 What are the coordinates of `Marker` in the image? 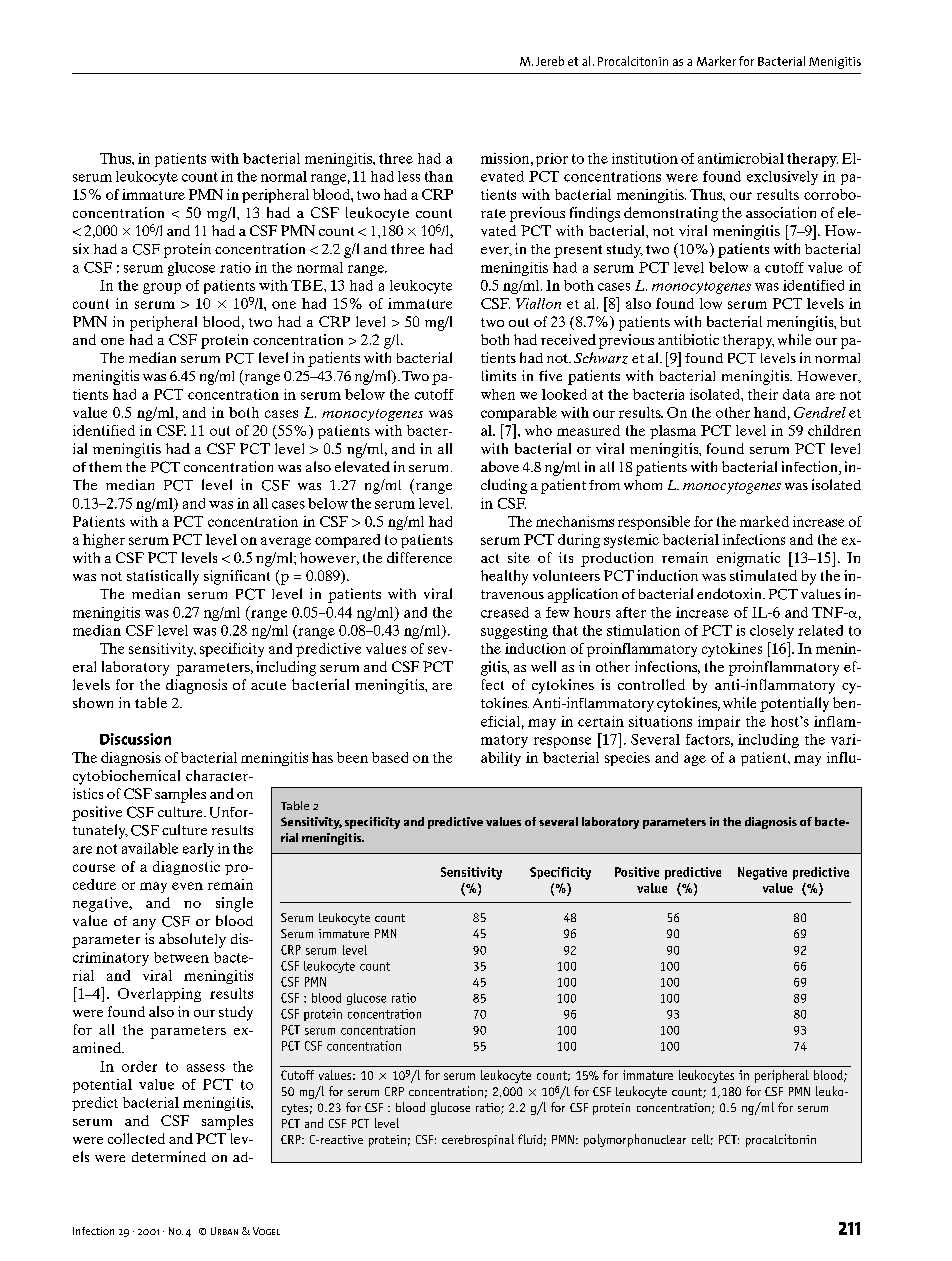 It's located at (716, 61).
